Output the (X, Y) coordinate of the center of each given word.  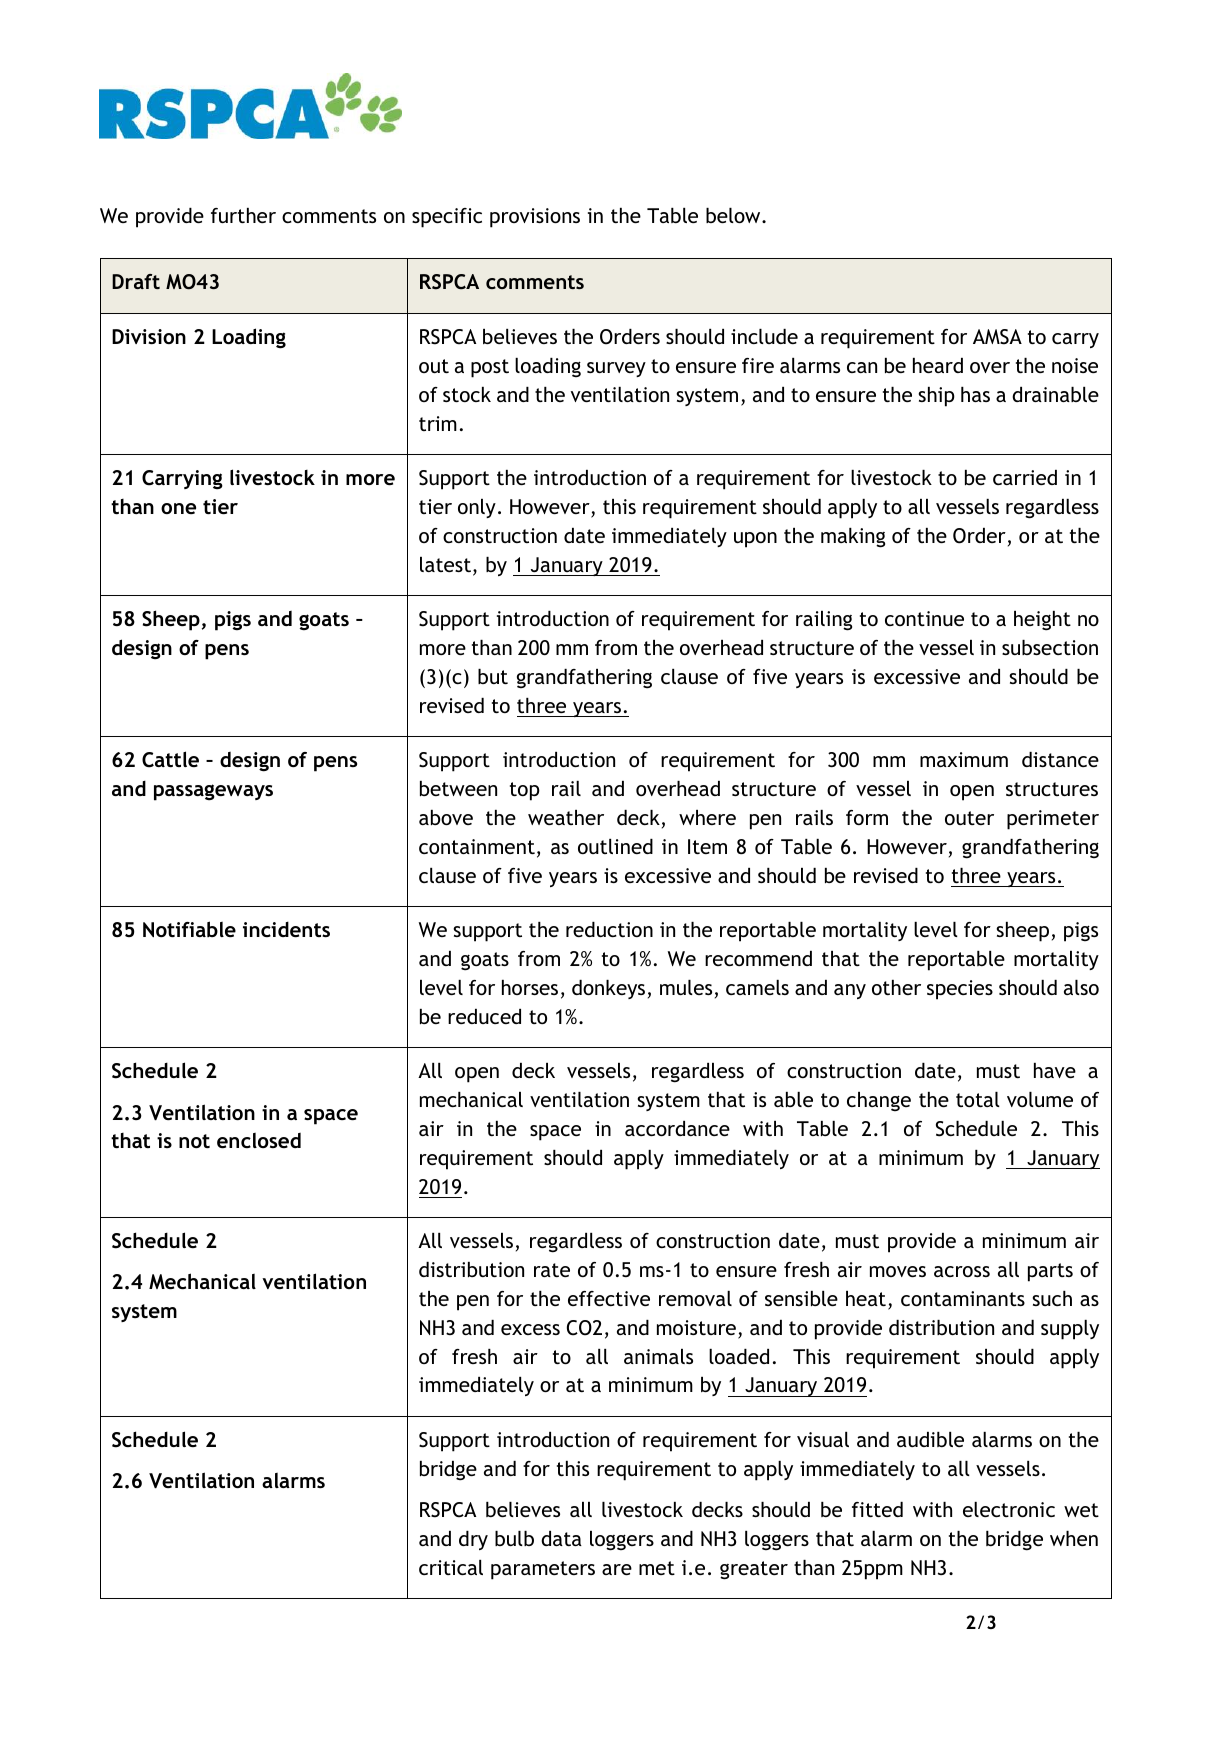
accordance (677, 1128)
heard (938, 365)
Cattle (170, 759)
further (243, 215)
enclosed (259, 1140)
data (561, 1538)
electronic (1009, 1509)
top (525, 791)
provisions (535, 218)
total (978, 1099)
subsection (1050, 647)
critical (451, 1567)
